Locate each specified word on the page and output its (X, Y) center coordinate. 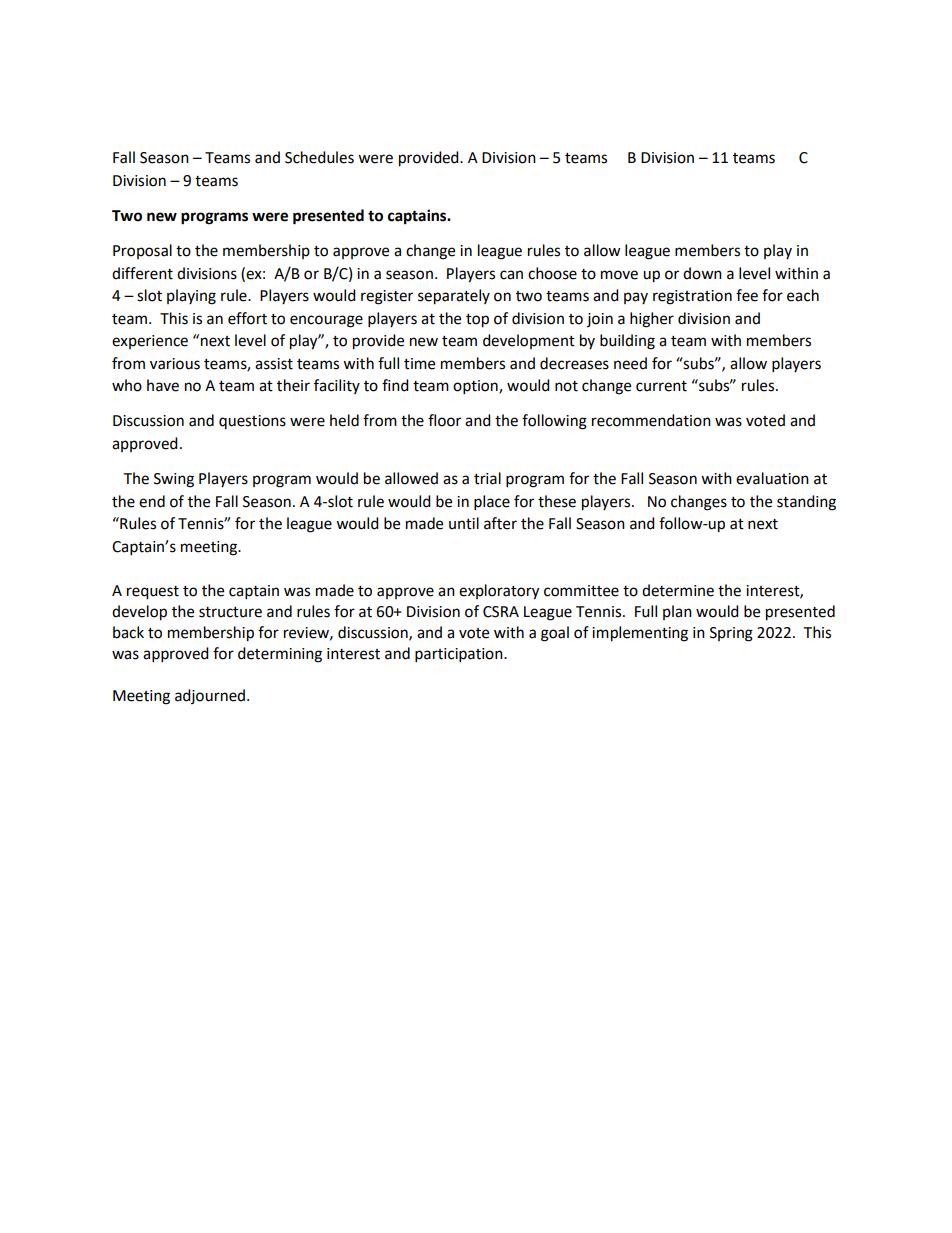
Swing (174, 480)
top (477, 321)
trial (487, 478)
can (511, 275)
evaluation (772, 478)
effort (247, 318)
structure (230, 612)
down (702, 273)
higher (652, 320)
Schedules (319, 157)
